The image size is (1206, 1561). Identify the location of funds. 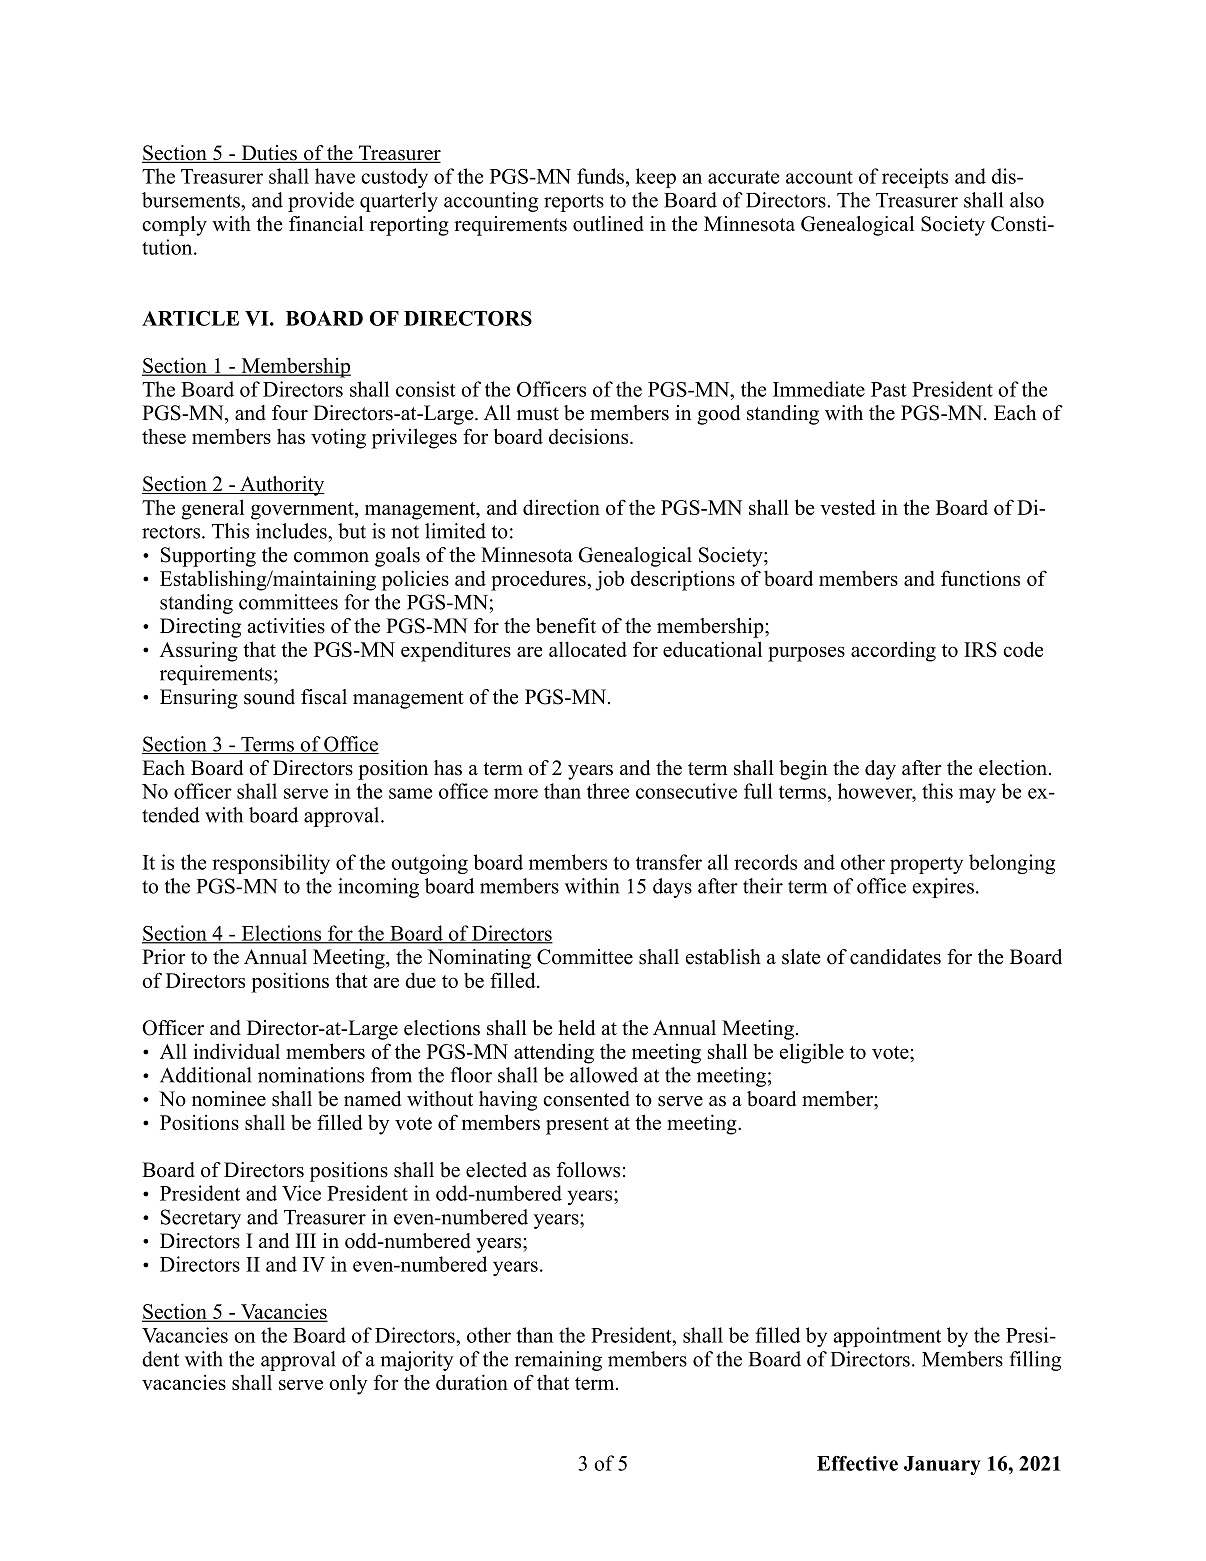
(600, 176).
